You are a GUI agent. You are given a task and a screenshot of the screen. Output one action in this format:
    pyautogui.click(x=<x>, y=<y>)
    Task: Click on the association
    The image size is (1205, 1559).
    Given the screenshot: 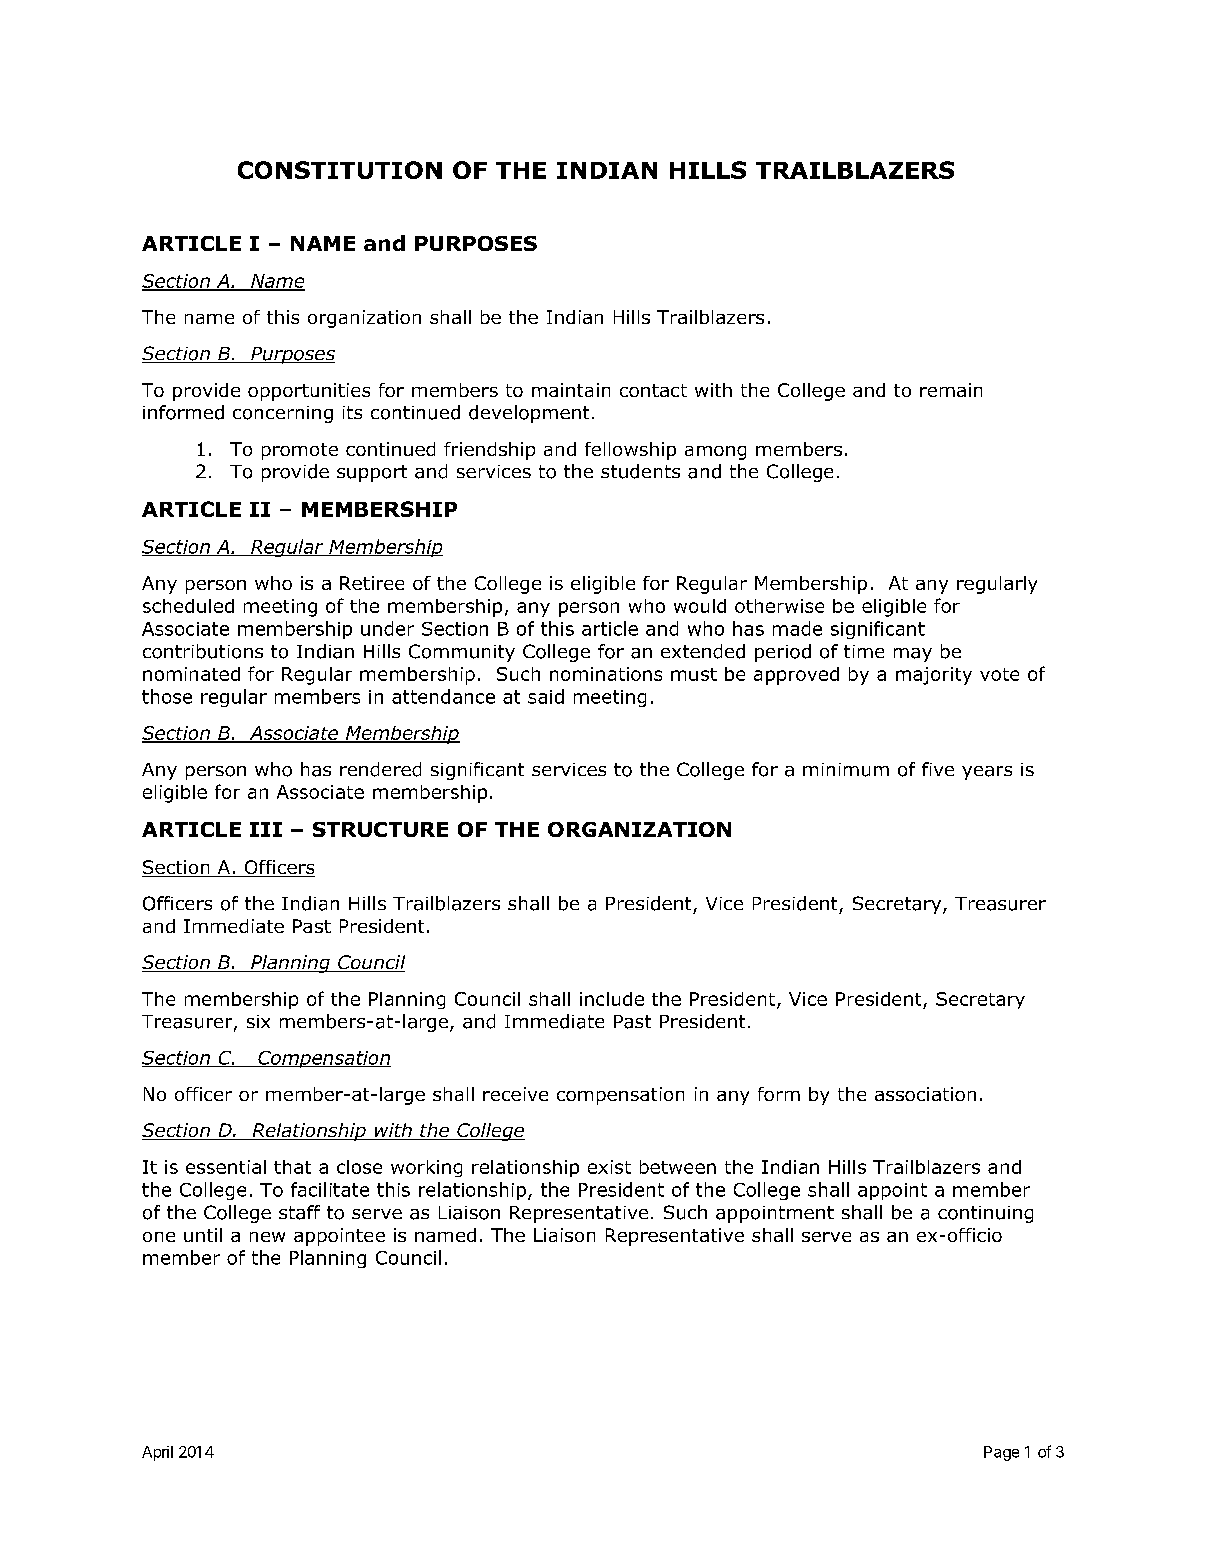 What is the action you would take?
    pyautogui.click(x=925, y=1094)
